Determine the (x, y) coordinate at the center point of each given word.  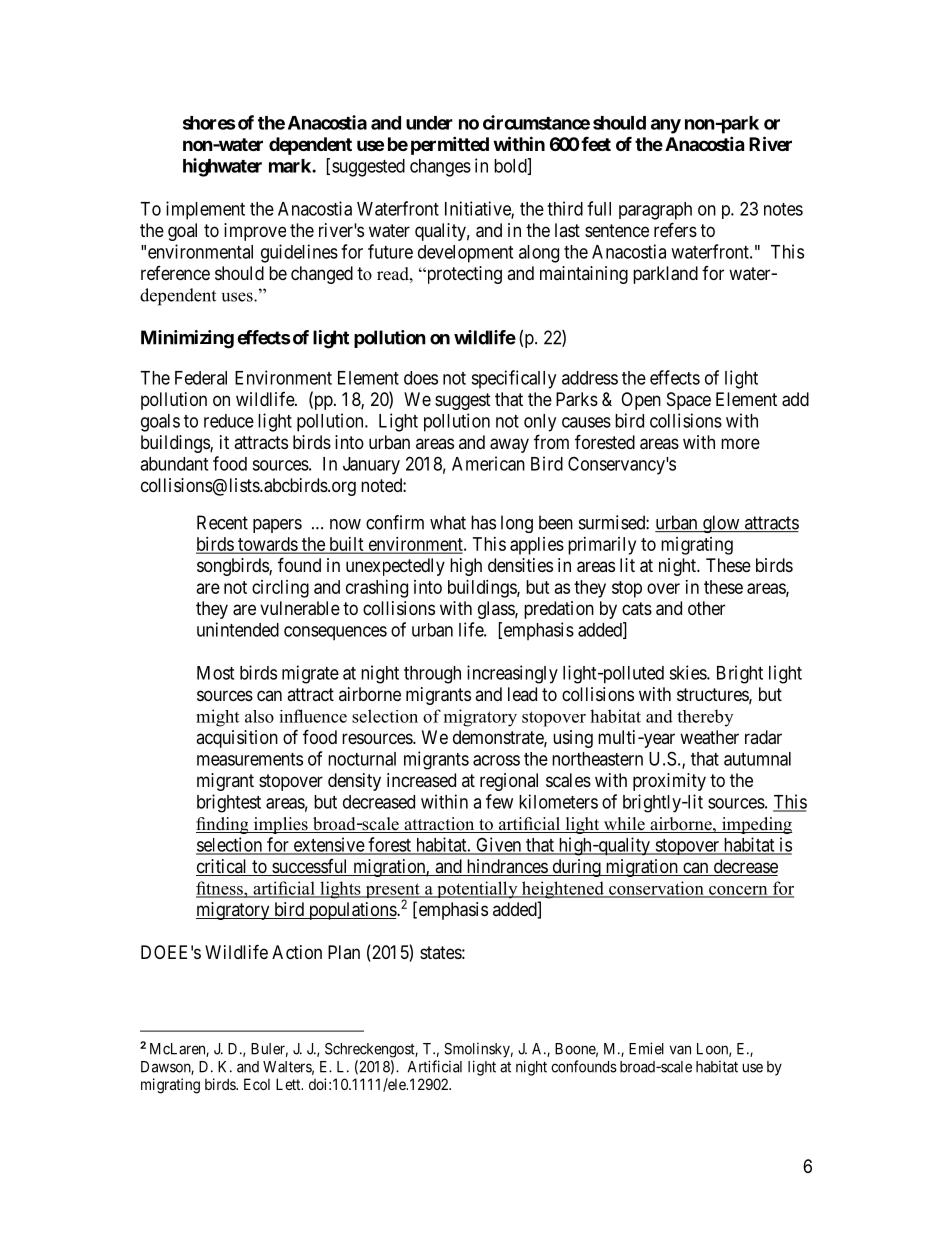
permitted (450, 145)
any (666, 126)
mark (291, 166)
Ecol (257, 1084)
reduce (229, 421)
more (740, 443)
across (496, 760)
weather (709, 737)
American (488, 463)
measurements (250, 759)
